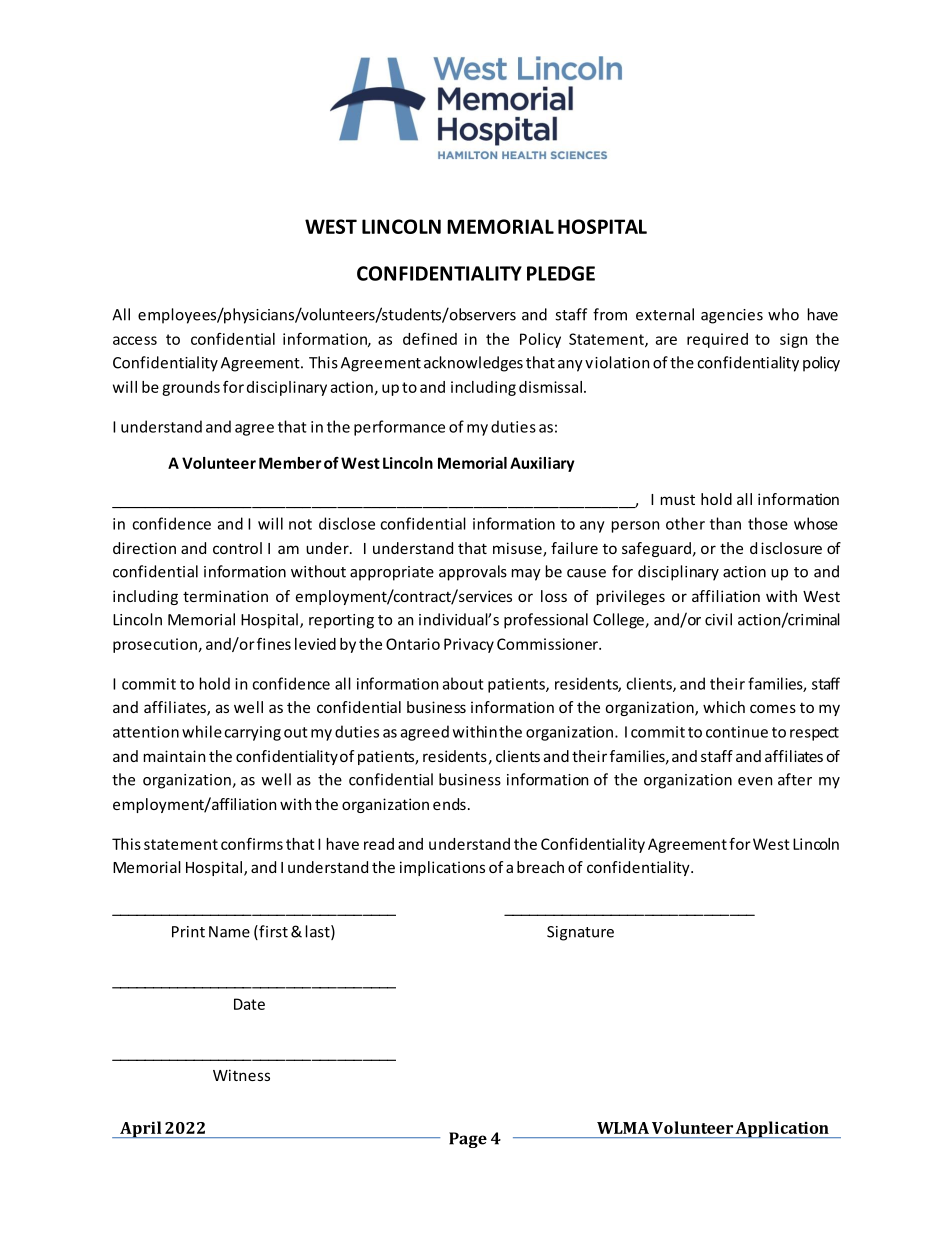  Describe the element at coordinates (202, 731) in the screenshot. I see `while` at that location.
